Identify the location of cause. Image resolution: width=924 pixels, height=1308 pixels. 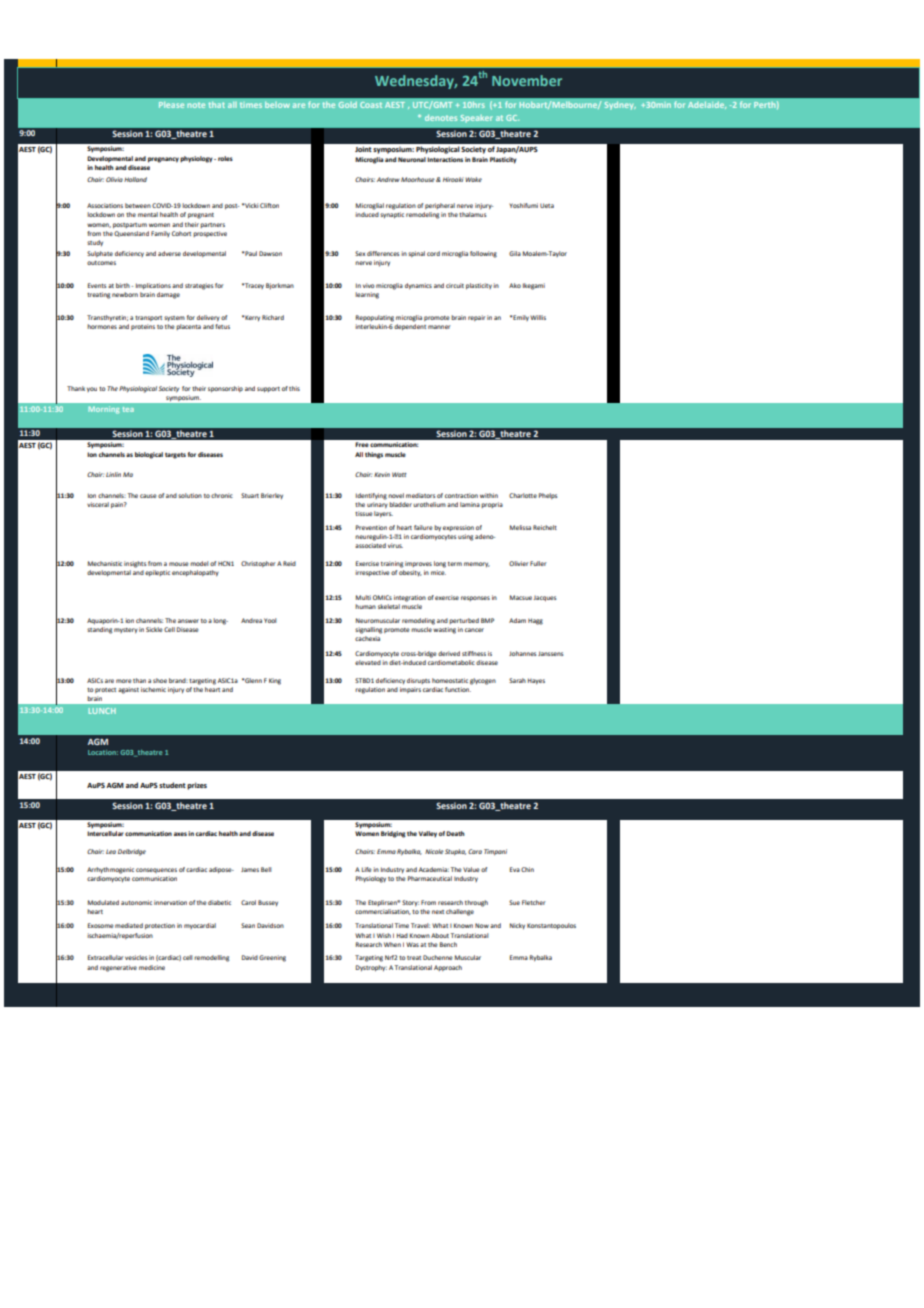
(148, 496).
